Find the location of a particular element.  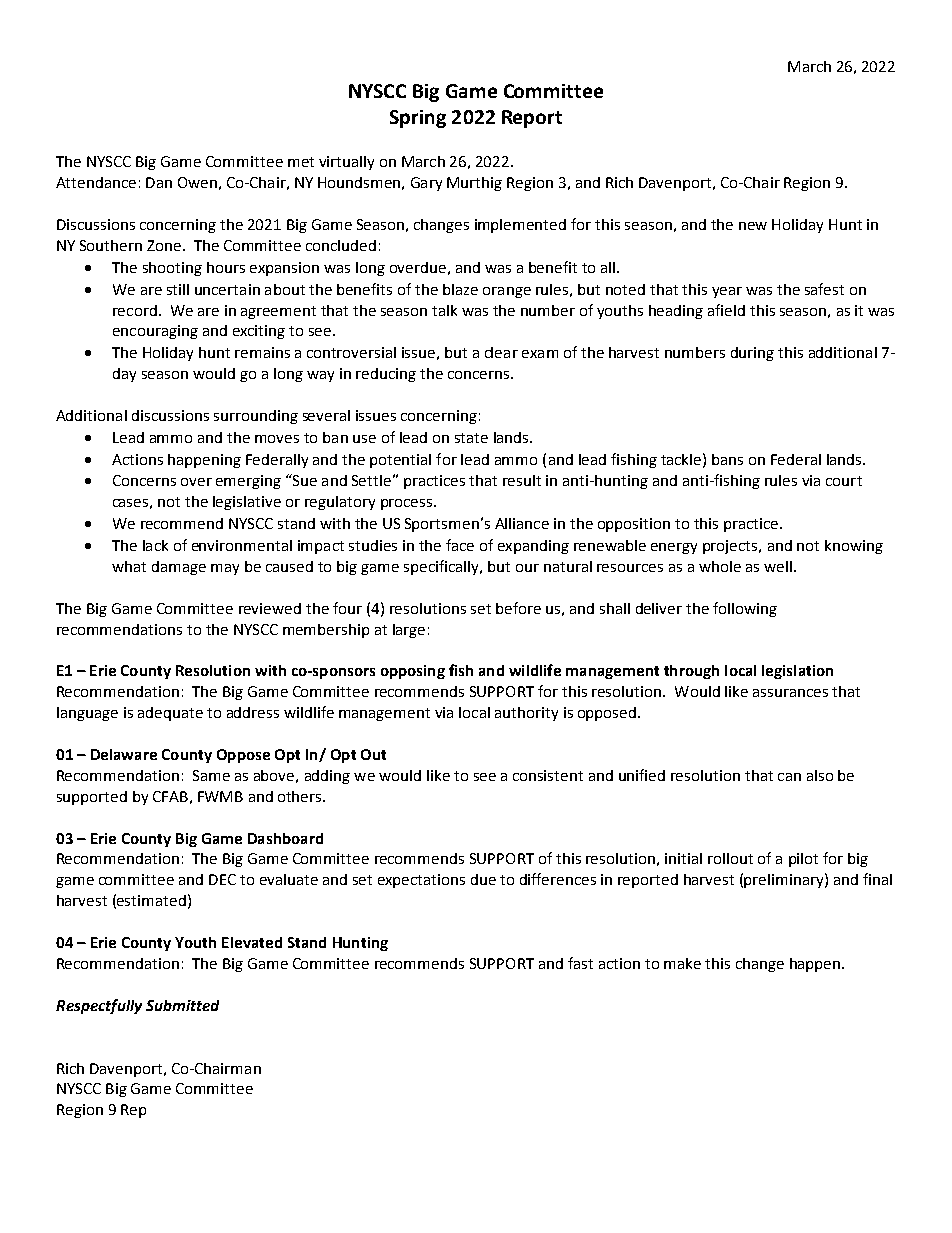

damage is located at coordinates (179, 568).
